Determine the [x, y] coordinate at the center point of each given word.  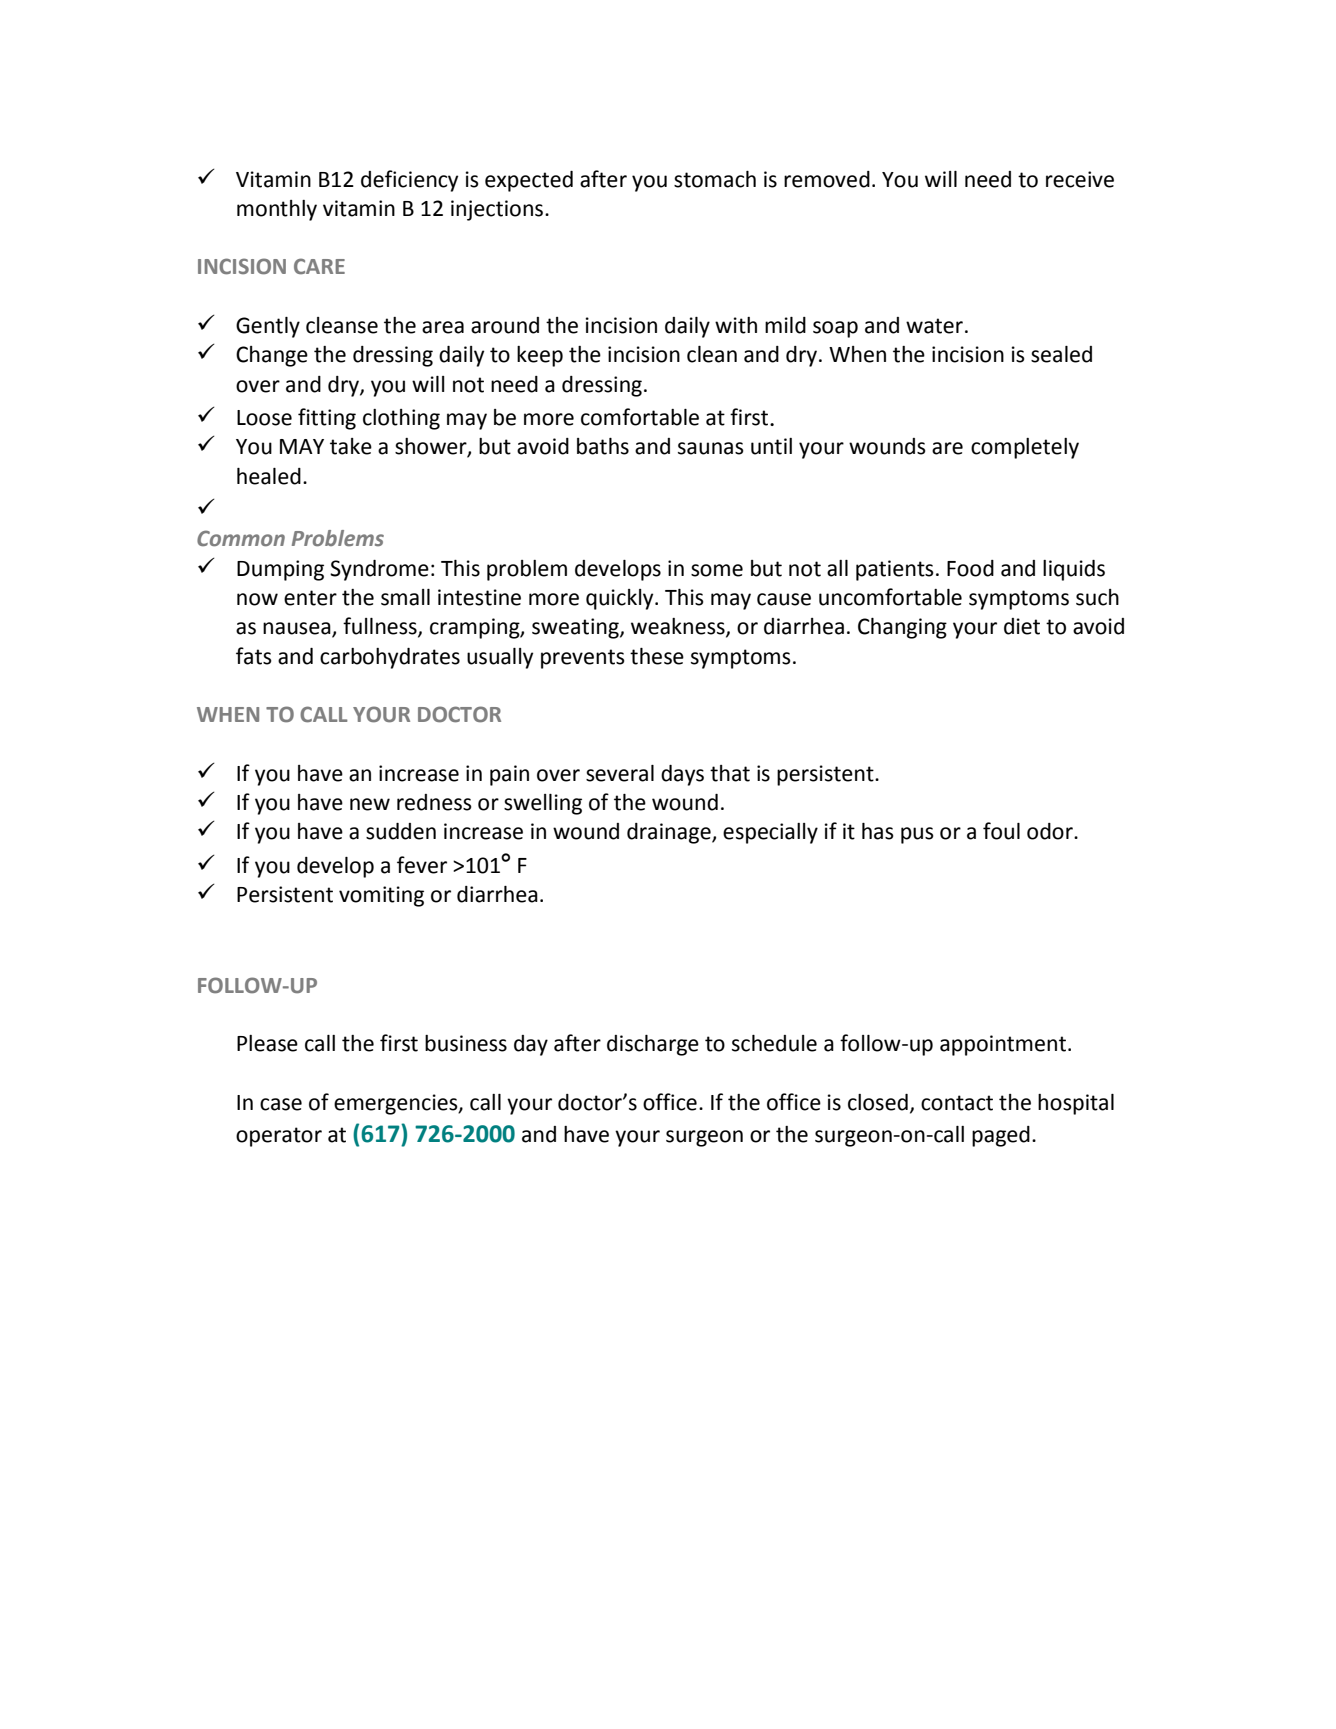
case [281, 1104]
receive [1080, 179]
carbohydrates [390, 658]
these [657, 656]
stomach [715, 179]
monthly [277, 210]
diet [1022, 626]
